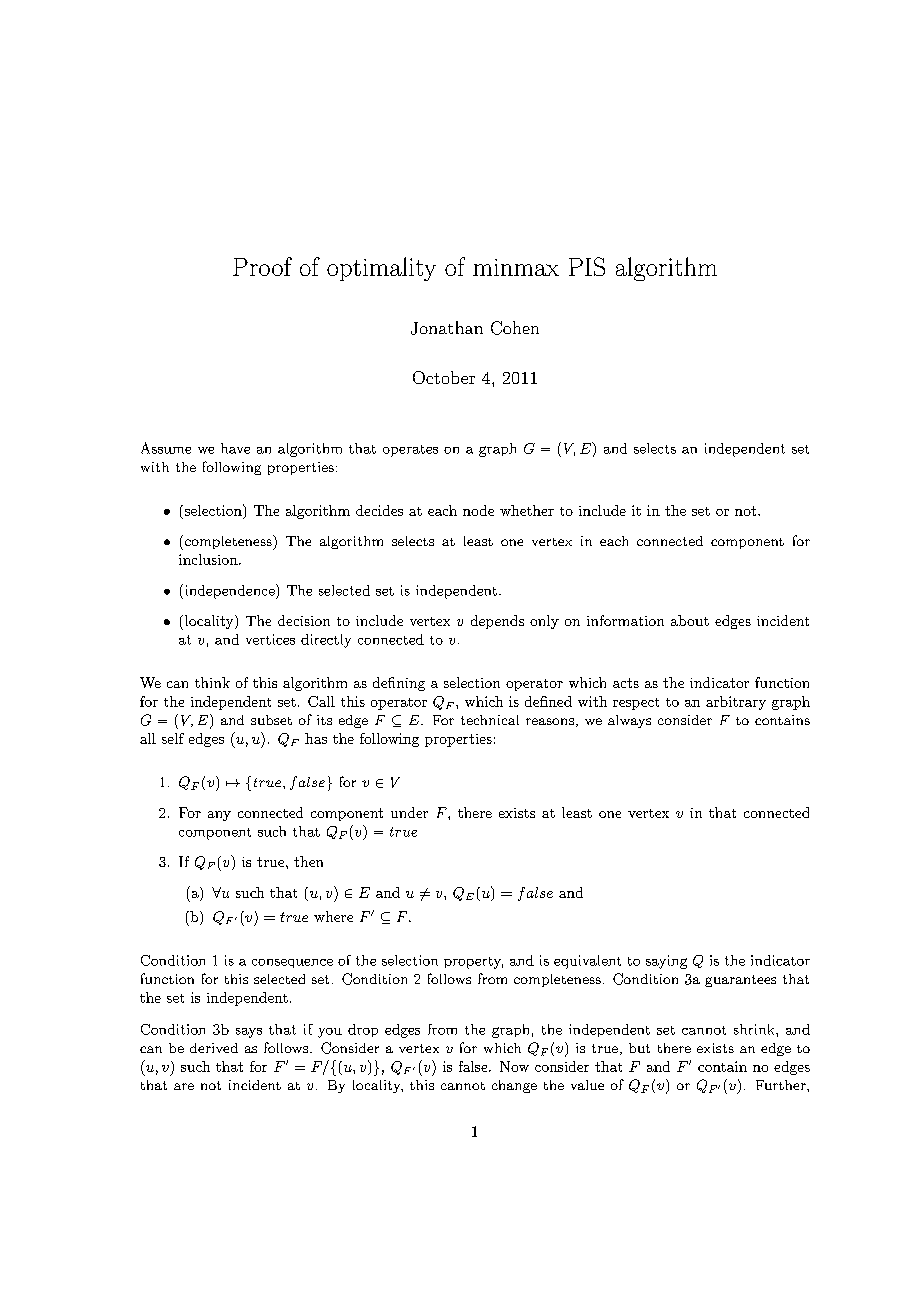 Image resolution: width=924 pixels, height=1308 pixels. I want to click on Proof, so click(262, 266).
